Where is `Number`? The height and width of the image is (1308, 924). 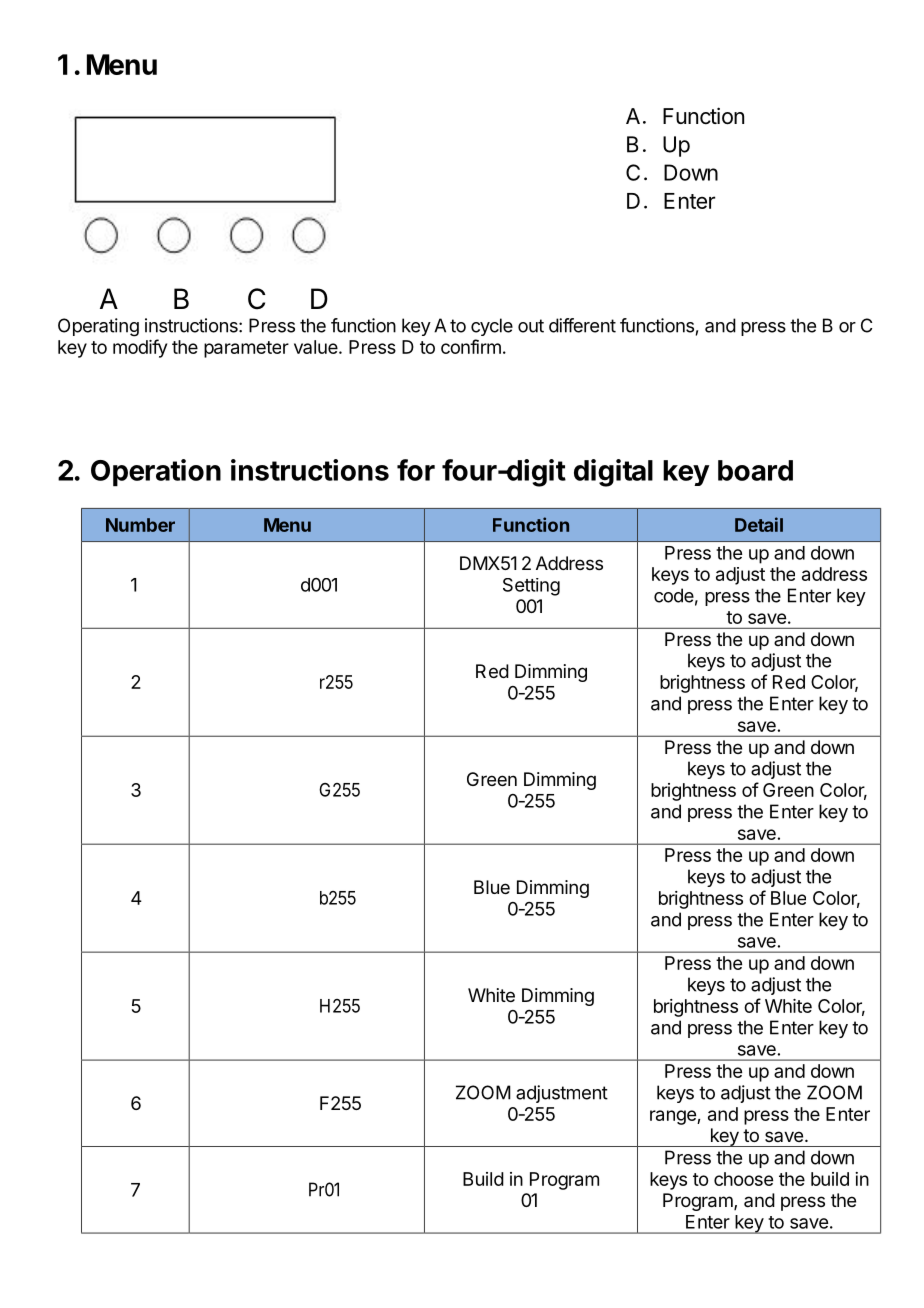 Number is located at coordinates (140, 525).
